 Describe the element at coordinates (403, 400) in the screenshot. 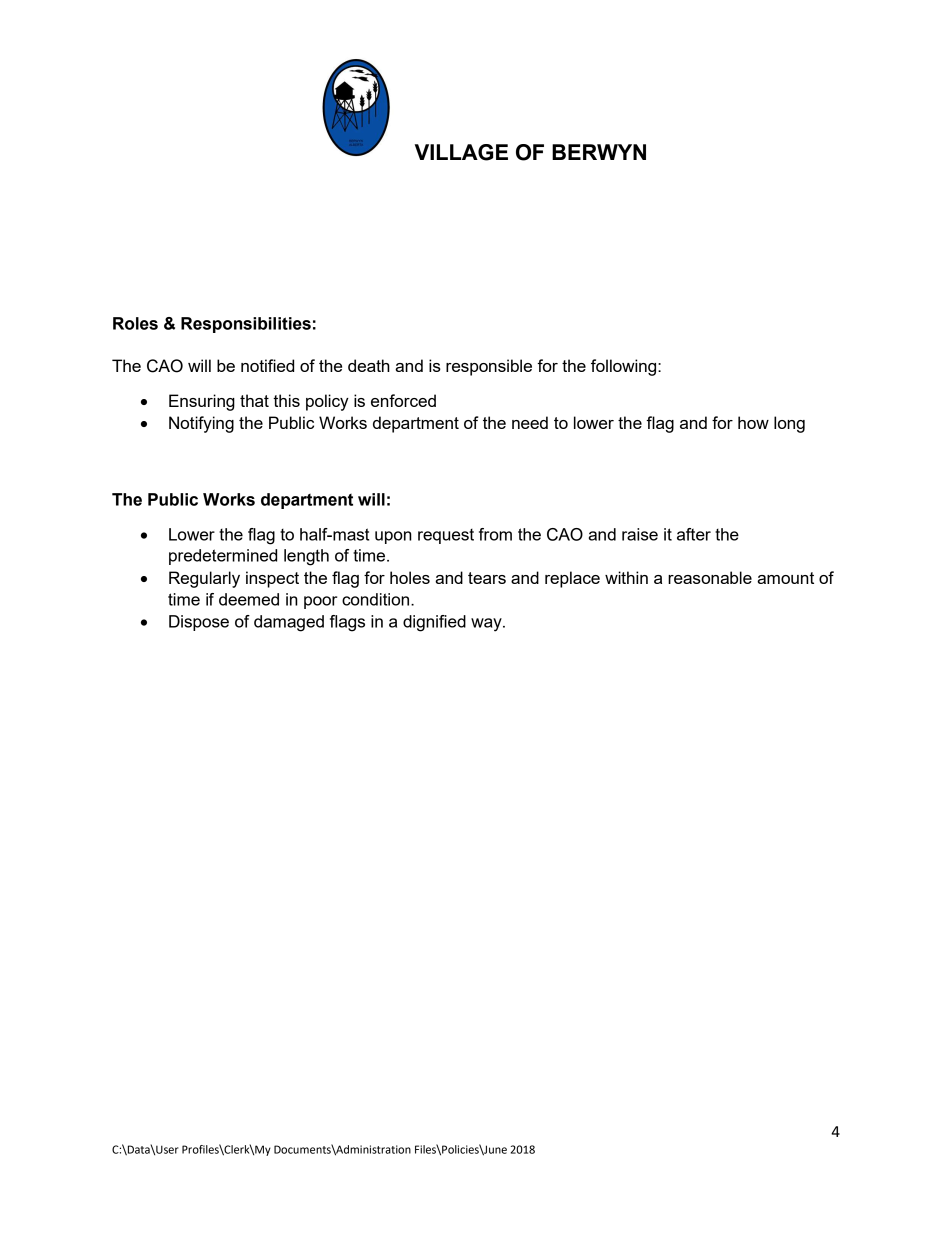

I see `enforced` at that location.
